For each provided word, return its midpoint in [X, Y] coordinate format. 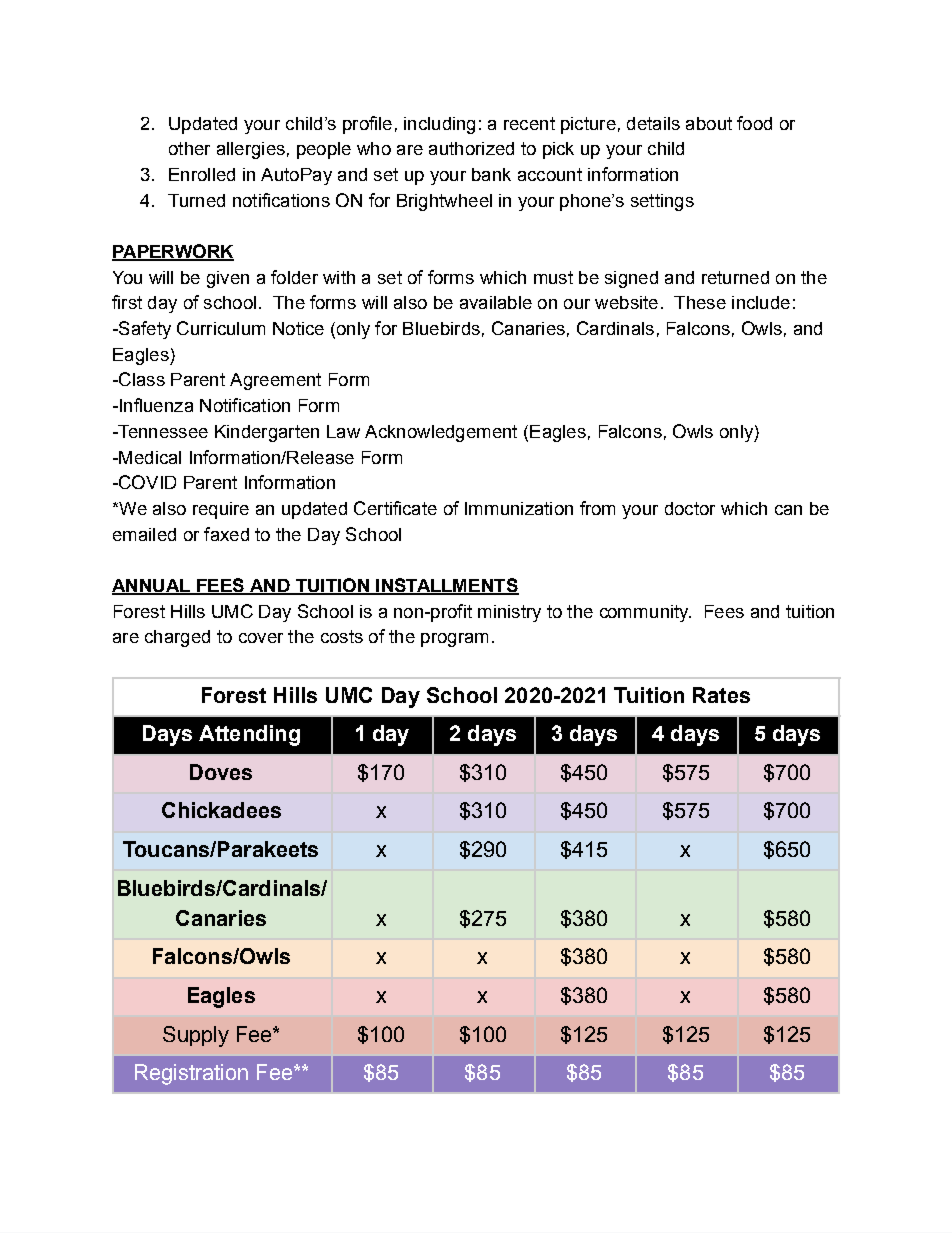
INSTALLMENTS [446, 586]
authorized [471, 148]
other [189, 148]
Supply [196, 1036]
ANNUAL [152, 587]
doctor [690, 508]
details [653, 123]
